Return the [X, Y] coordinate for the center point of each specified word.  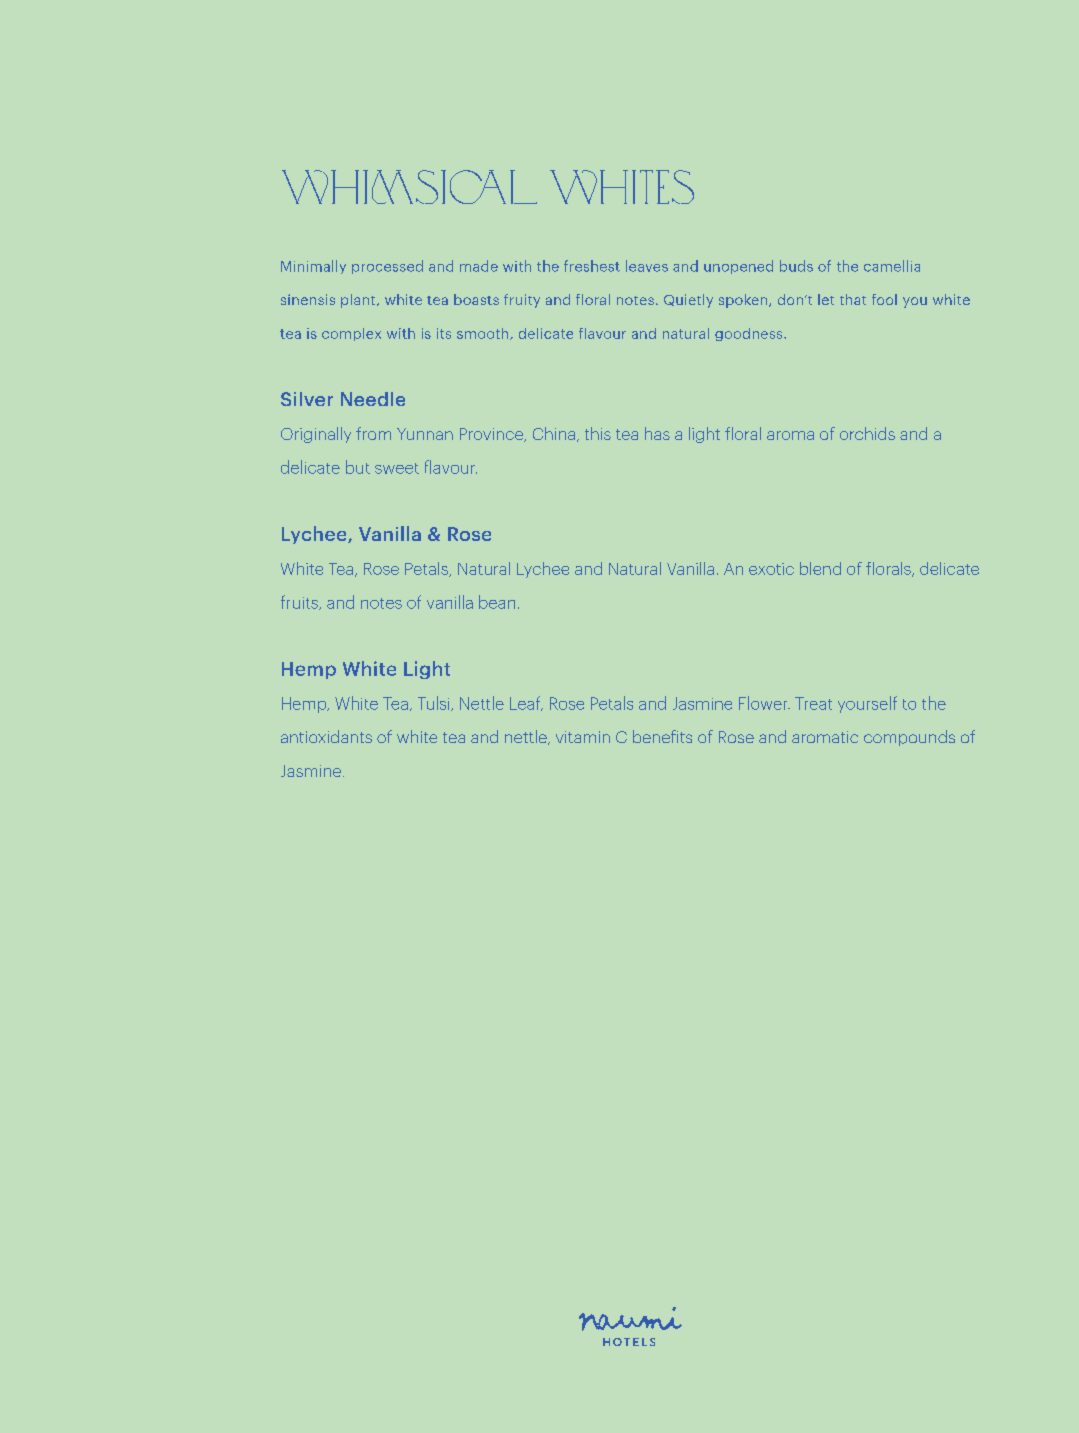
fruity [522, 301]
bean [497, 602]
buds [796, 266]
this [598, 433]
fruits [300, 602]
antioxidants [326, 736]
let [826, 299]
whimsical [409, 187]
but [358, 467]
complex [351, 334]
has [657, 433]
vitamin [583, 737]
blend [820, 568]
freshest [592, 266]
